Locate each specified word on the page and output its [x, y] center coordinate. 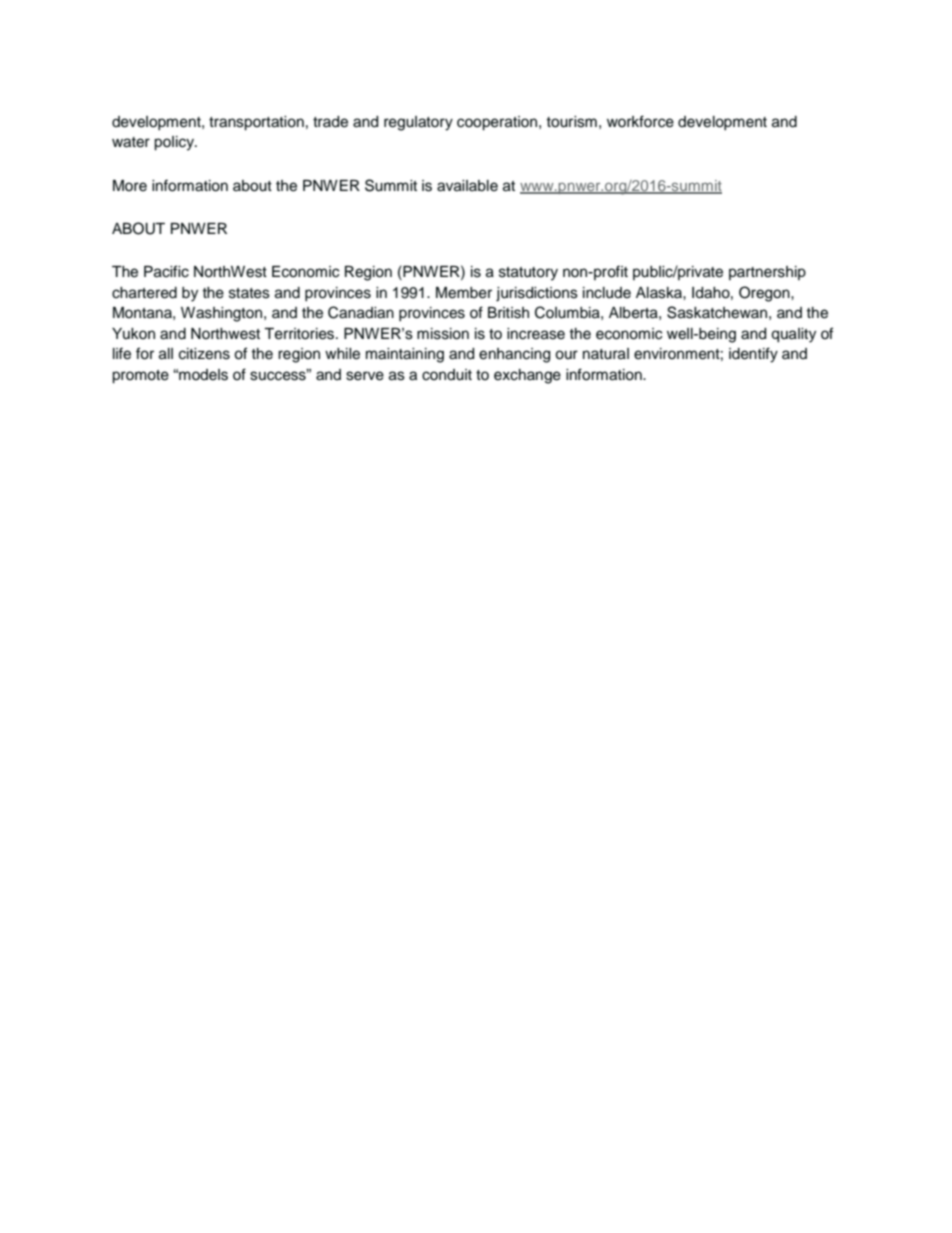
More [130, 186]
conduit [447, 375]
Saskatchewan [717, 312]
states [249, 293]
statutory [528, 274]
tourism [571, 122]
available [467, 186]
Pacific [166, 271]
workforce [640, 121]
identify [753, 355]
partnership [767, 273]
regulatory [418, 123]
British [508, 313]
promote [140, 377]
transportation [256, 123]
